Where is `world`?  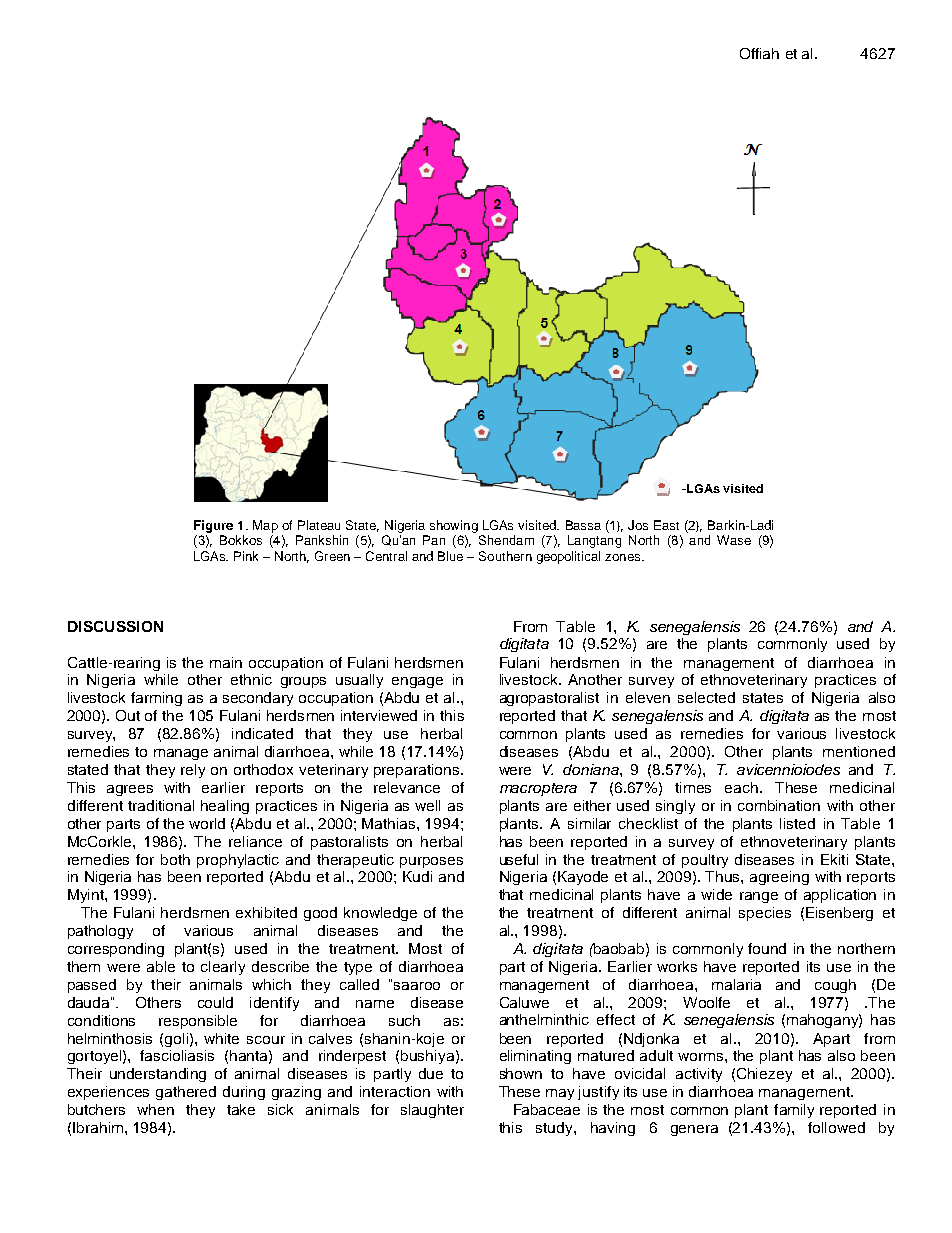 world is located at coordinates (207, 823).
